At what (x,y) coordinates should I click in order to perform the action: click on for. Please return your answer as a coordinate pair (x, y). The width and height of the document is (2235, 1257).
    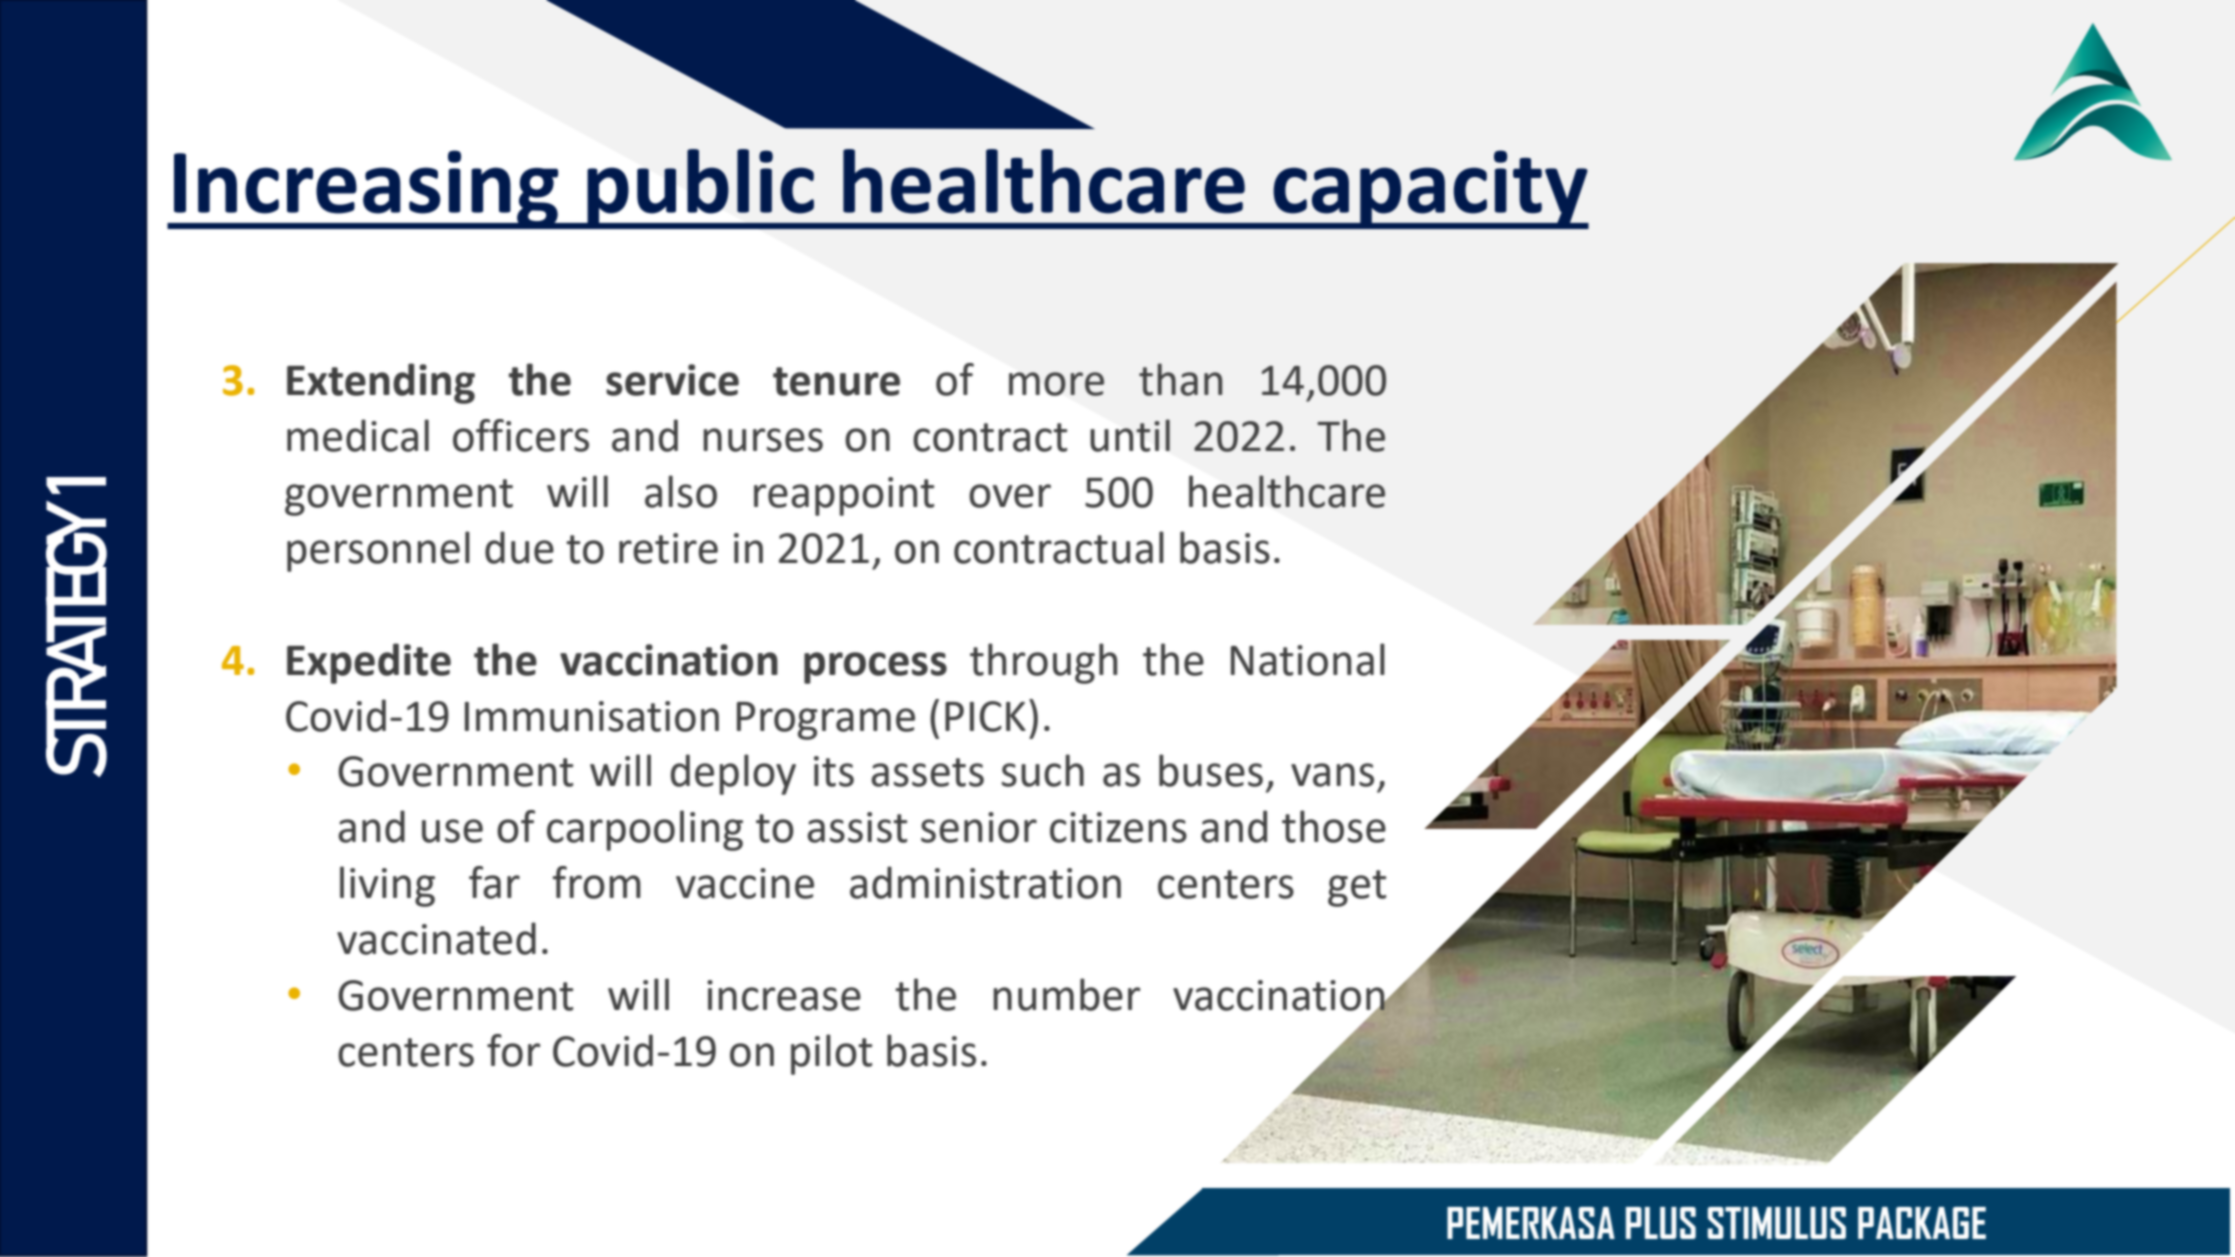
    Looking at the image, I should click on (513, 1050).
